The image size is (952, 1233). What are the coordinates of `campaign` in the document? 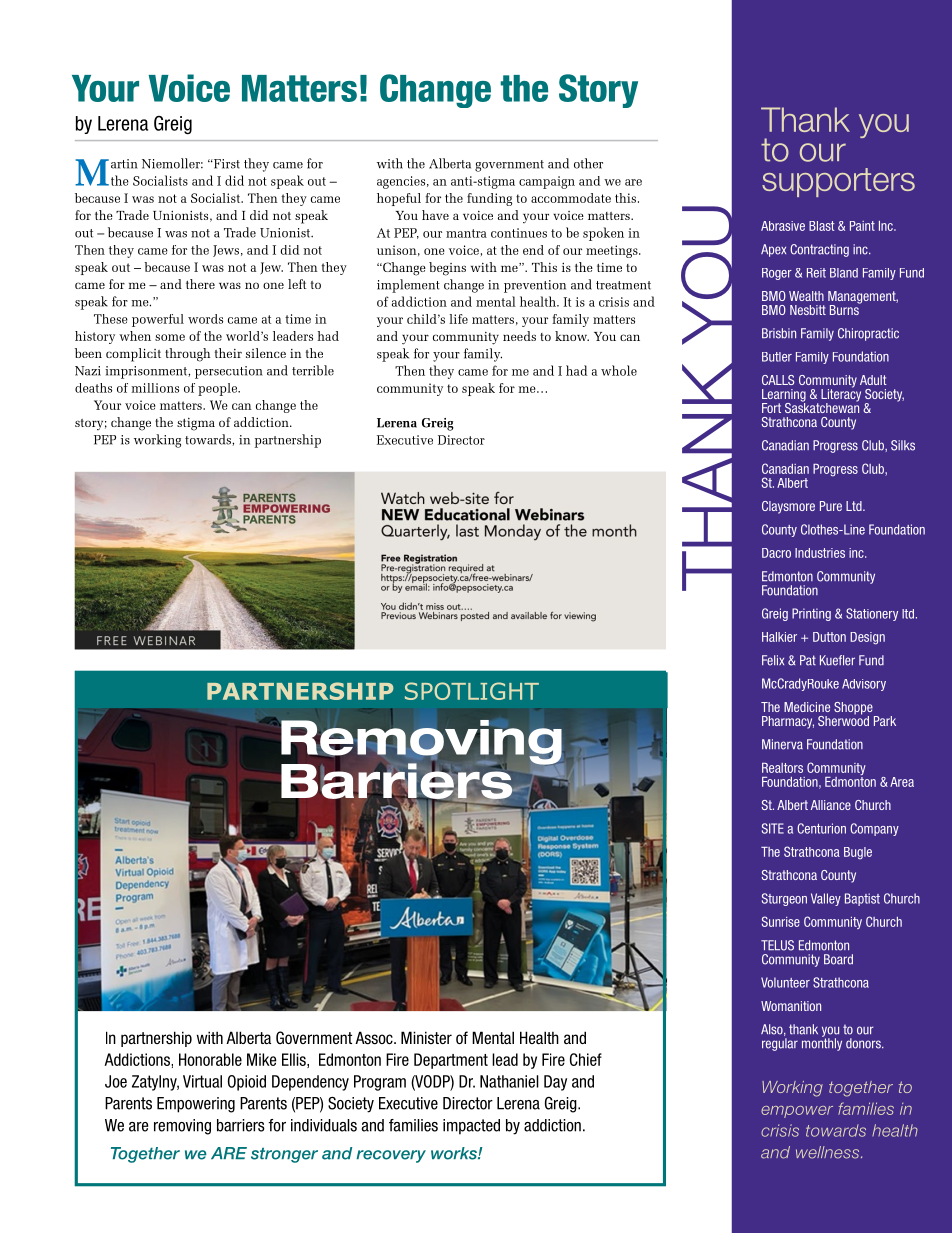 It's located at (547, 182).
